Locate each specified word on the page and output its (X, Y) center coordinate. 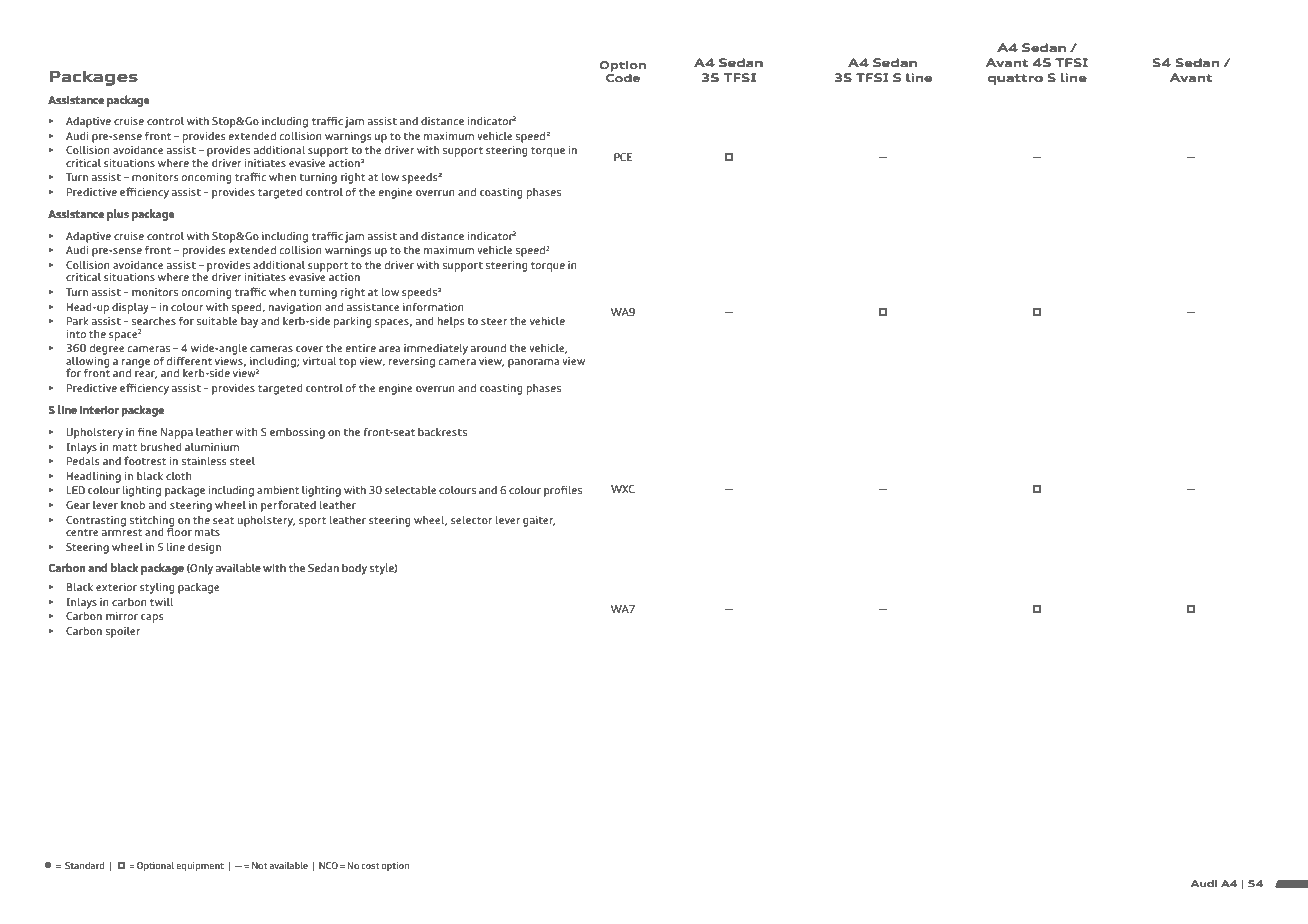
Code (623, 76)
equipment (200, 866)
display (130, 308)
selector (471, 519)
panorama (533, 363)
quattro (1015, 79)
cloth (179, 475)
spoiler (123, 632)
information (433, 306)
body (354, 569)
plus (118, 215)
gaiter (539, 521)
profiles (563, 491)
